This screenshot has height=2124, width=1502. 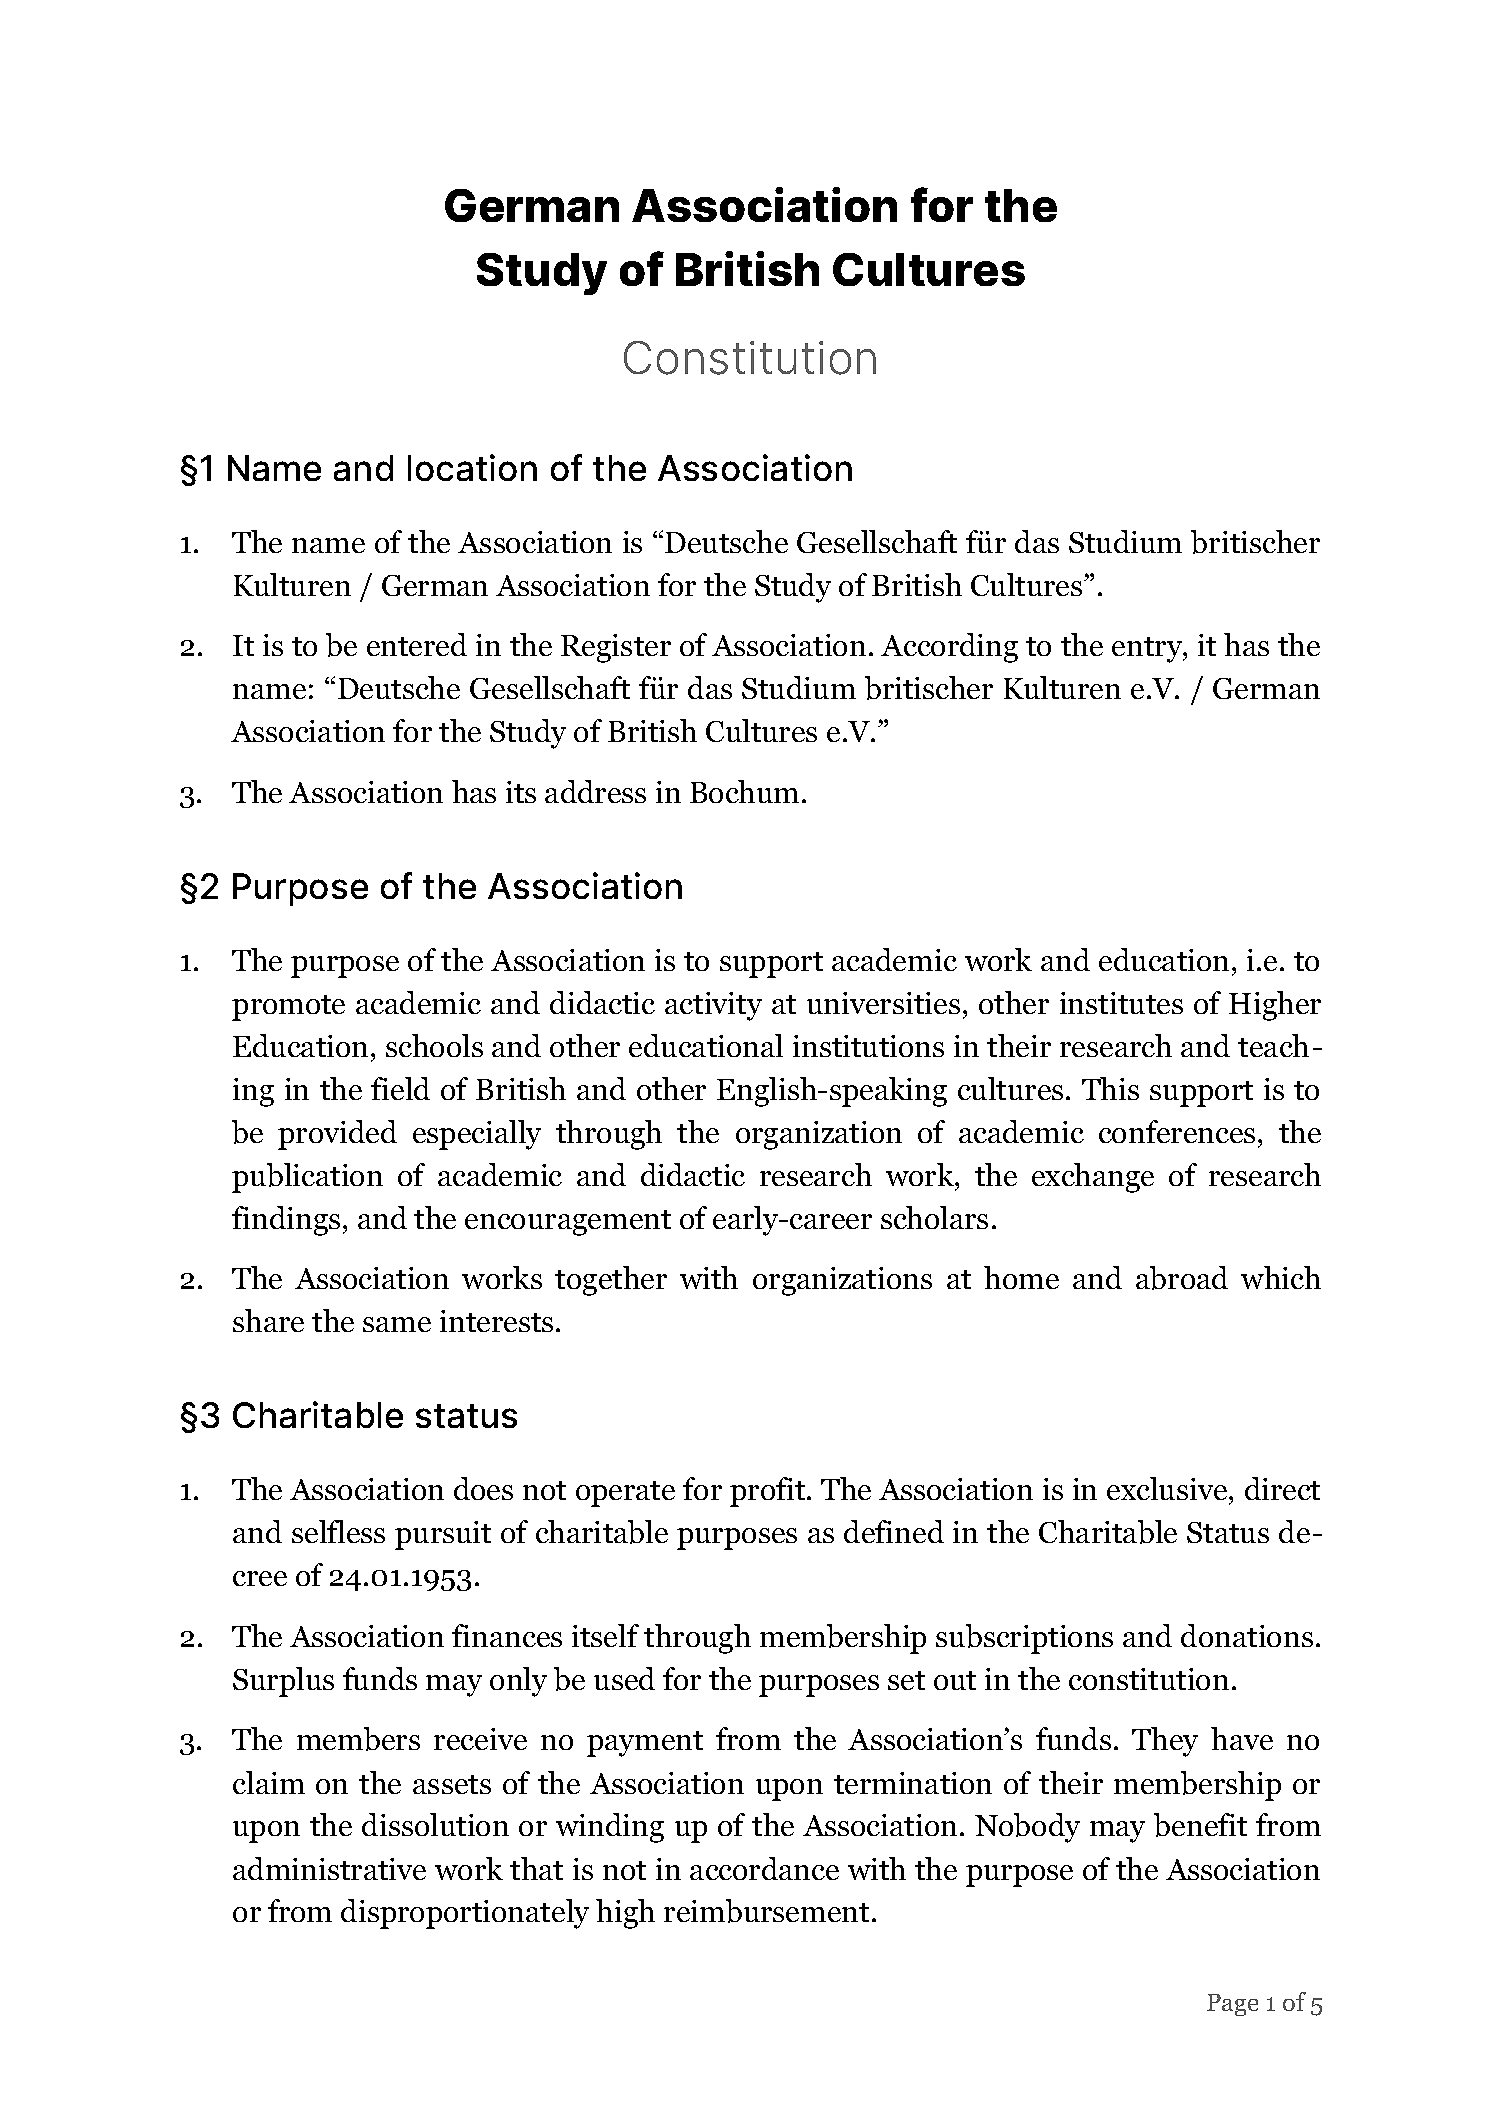 I want to click on profit, so click(x=769, y=1492).
